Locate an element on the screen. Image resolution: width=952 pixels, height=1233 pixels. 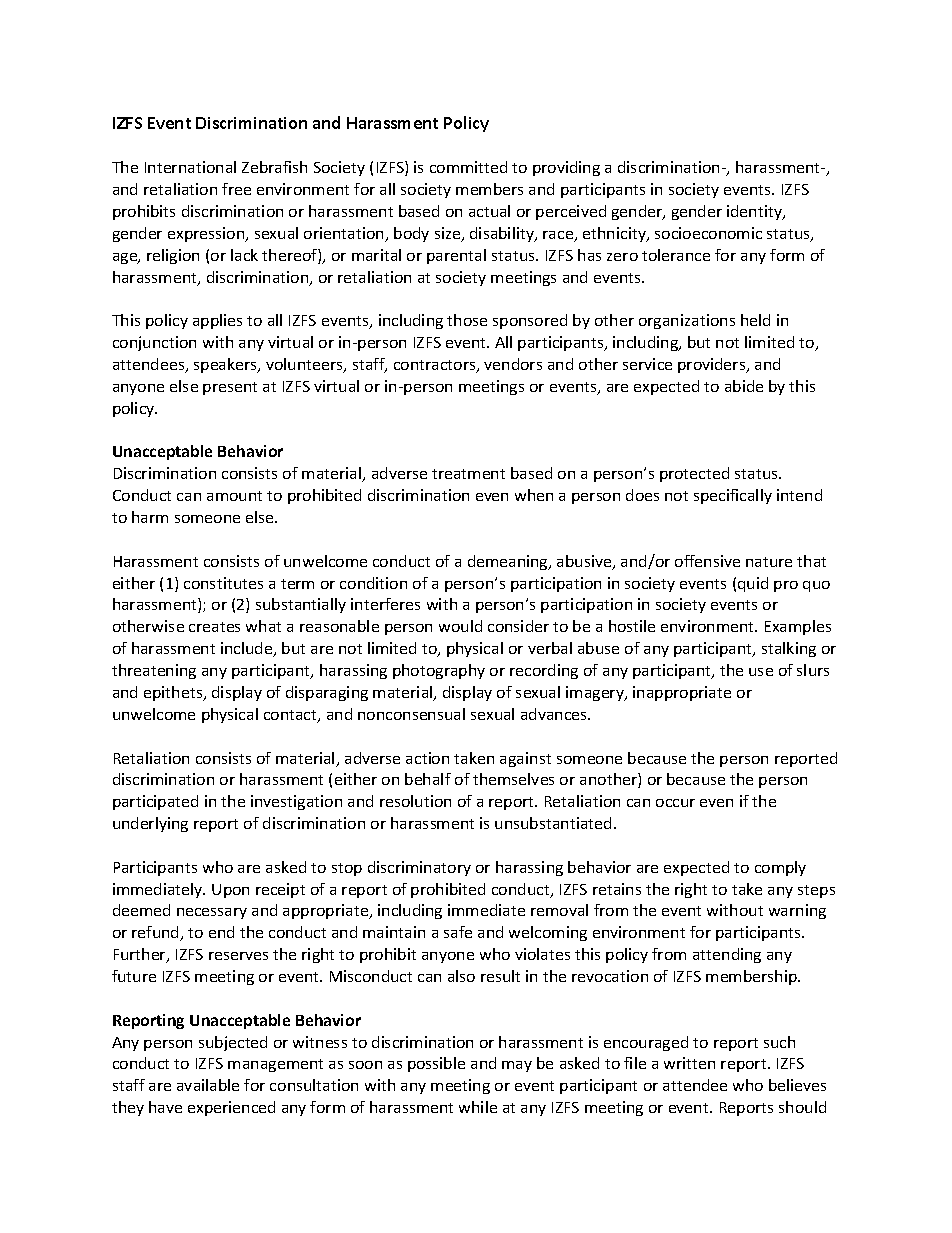
available is located at coordinates (208, 1085).
